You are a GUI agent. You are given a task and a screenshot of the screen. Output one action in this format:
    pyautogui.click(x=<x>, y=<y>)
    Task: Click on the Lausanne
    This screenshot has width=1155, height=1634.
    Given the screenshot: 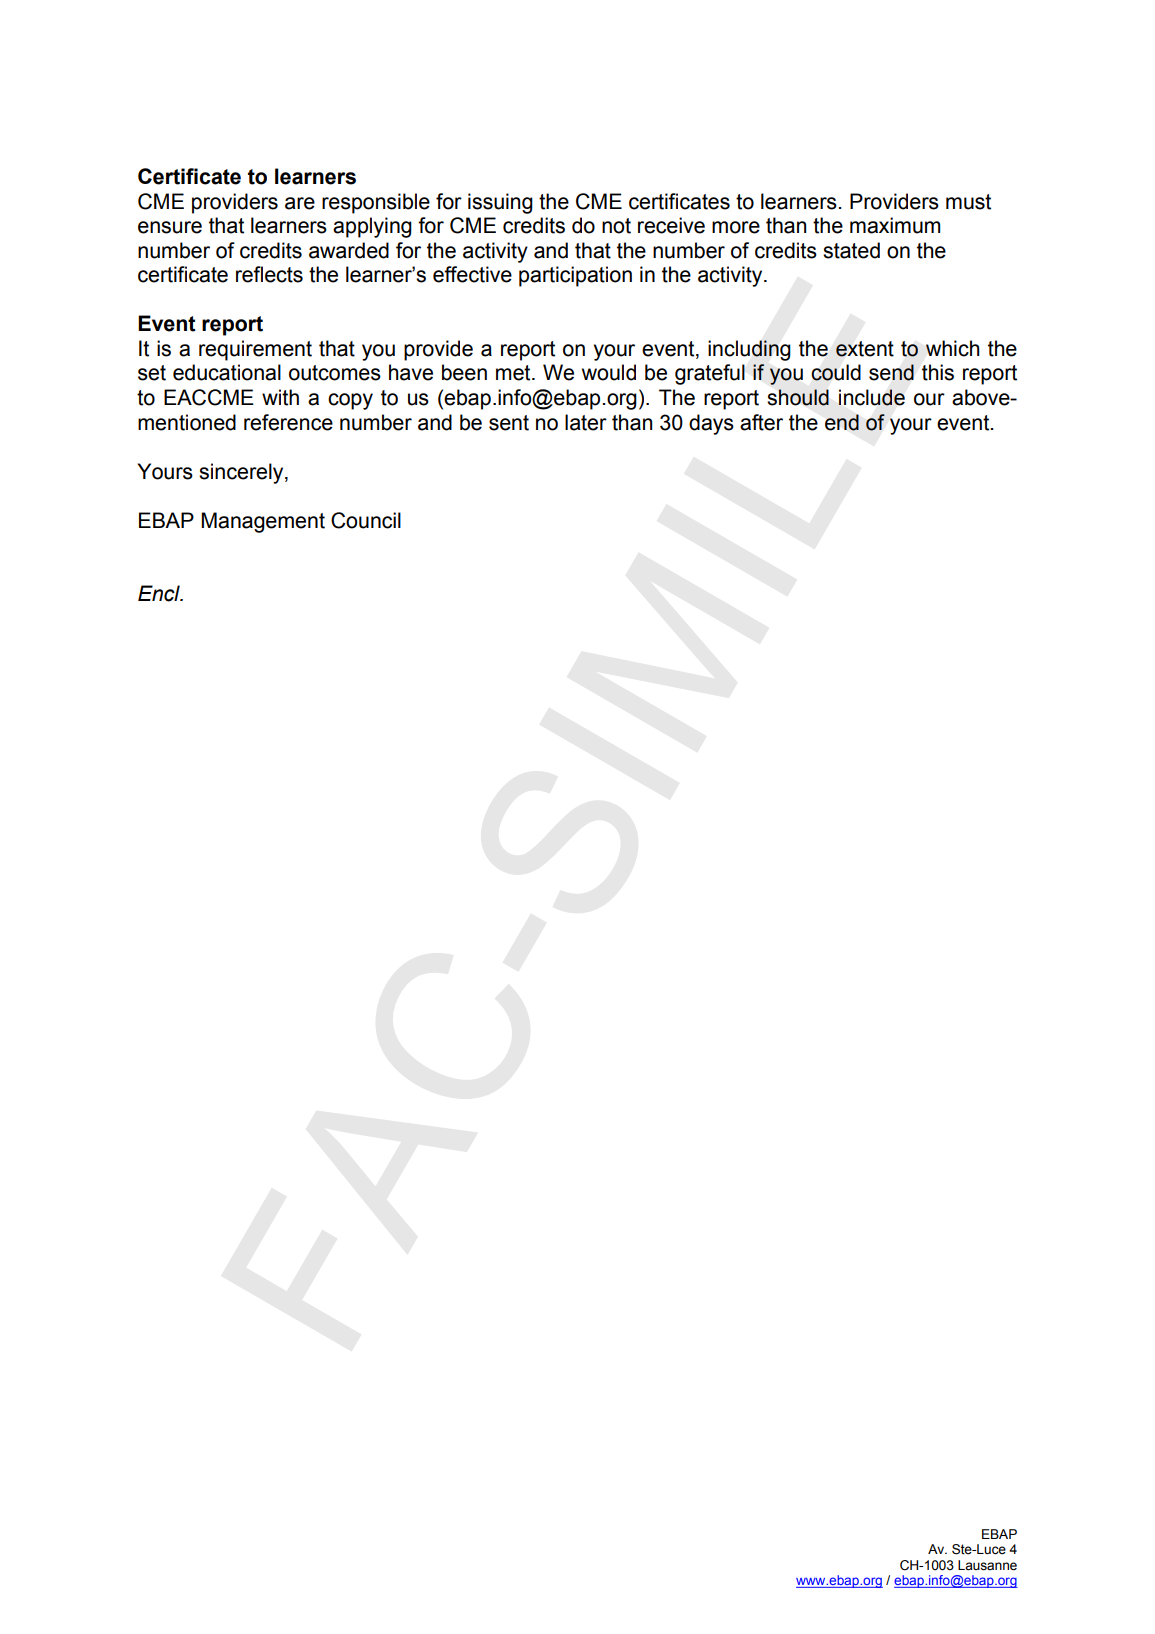 What is the action you would take?
    pyautogui.click(x=987, y=1565)
